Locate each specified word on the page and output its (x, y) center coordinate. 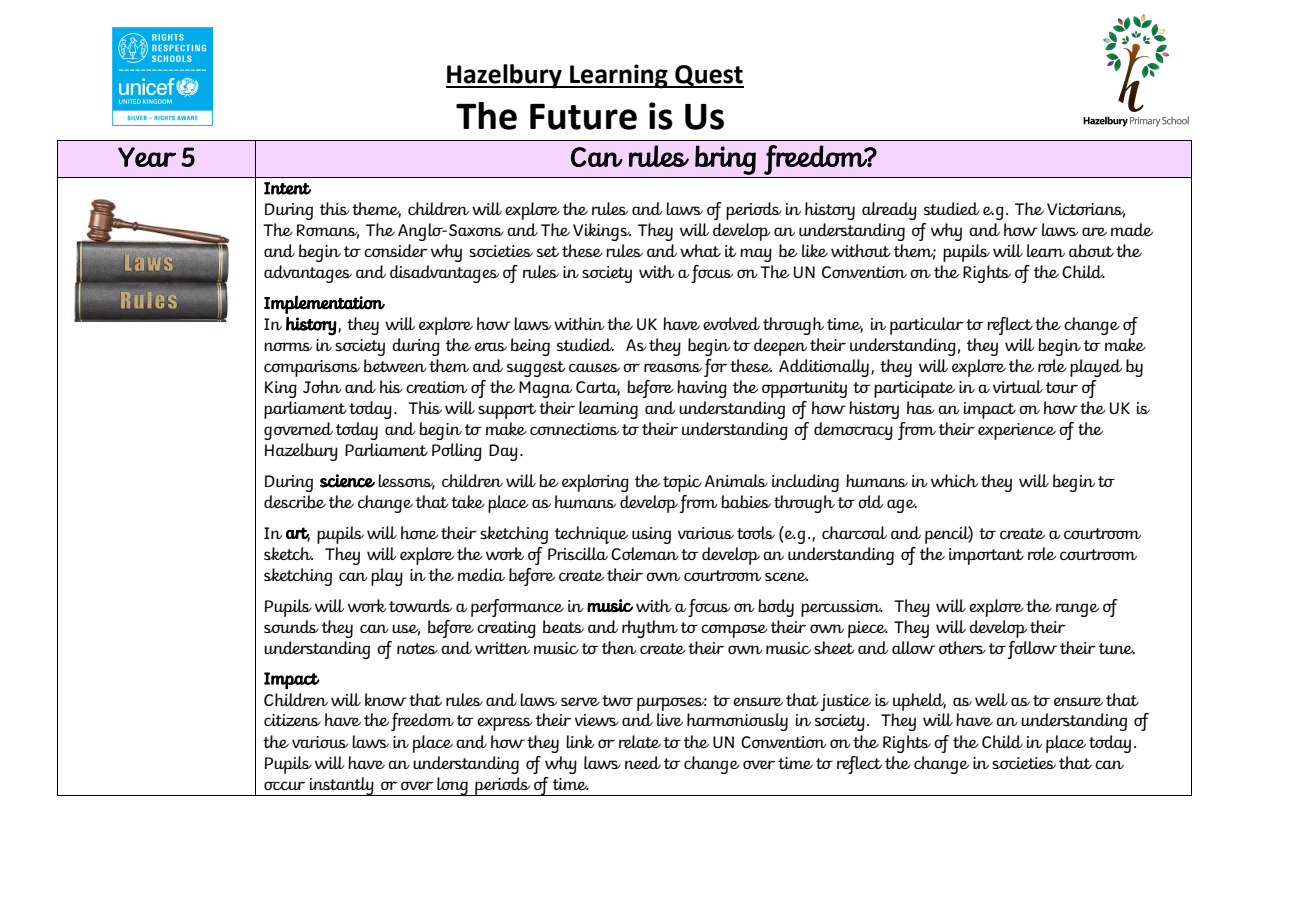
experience (1017, 431)
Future (583, 117)
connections (574, 429)
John (322, 386)
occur (284, 785)
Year (147, 157)
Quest (708, 76)
